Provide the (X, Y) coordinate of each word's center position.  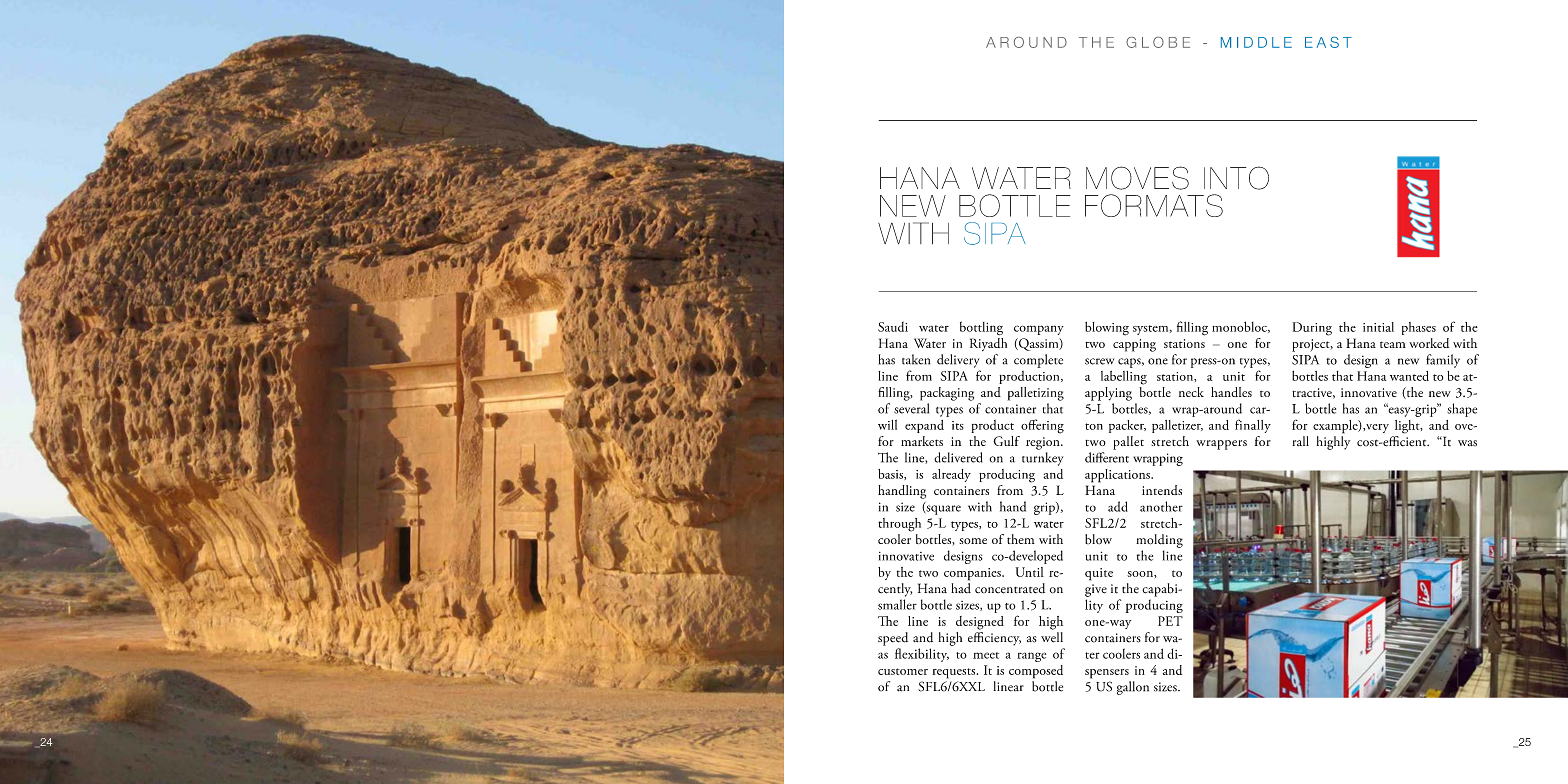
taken (916, 359)
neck (1191, 392)
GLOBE (1158, 42)
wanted (1409, 376)
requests (955, 673)
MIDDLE (1256, 42)
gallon (1133, 688)
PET (1170, 621)
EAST (1328, 42)
